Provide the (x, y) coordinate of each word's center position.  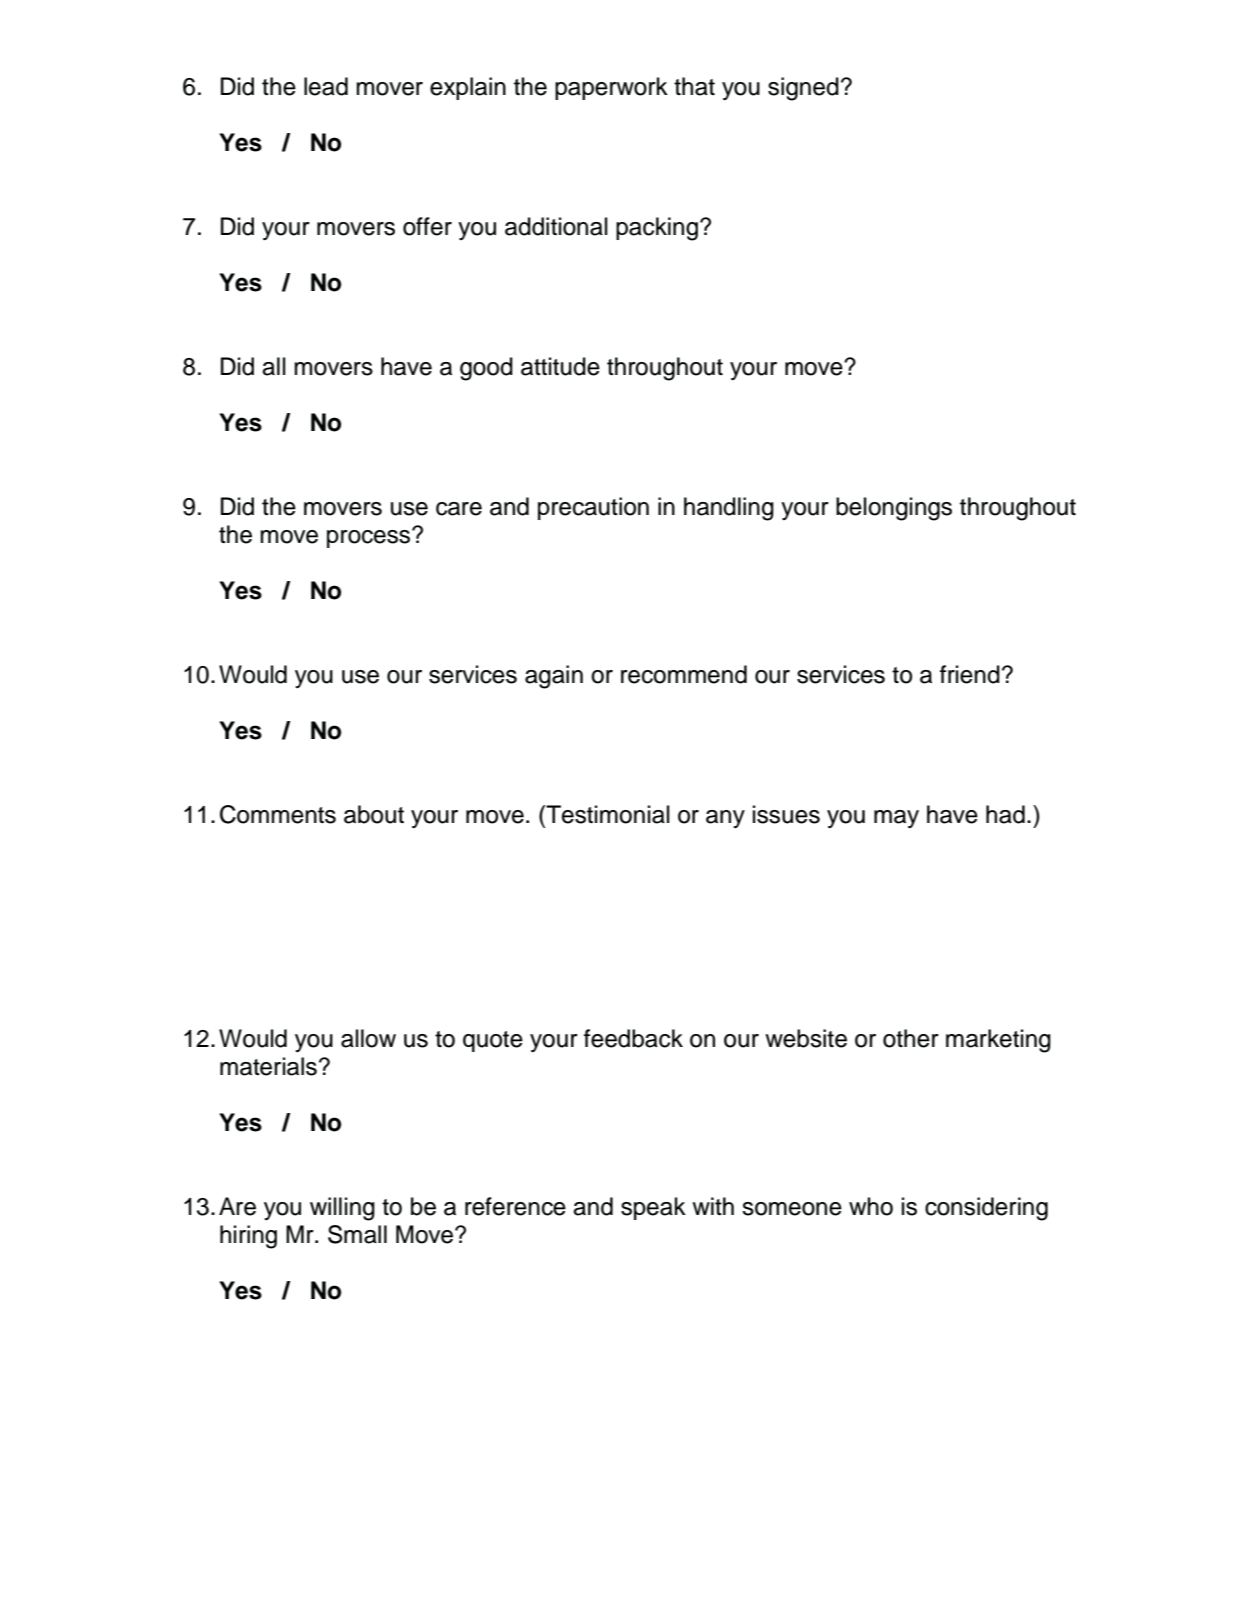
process (370, 538)
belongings (894, 509)
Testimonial (607, 814)
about (374, 814)
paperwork (611, 88)
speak (653, 1208)
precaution (593, 508)
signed (803, 89)
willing (342, 1209)
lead (326, 86)
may (896, 819)
